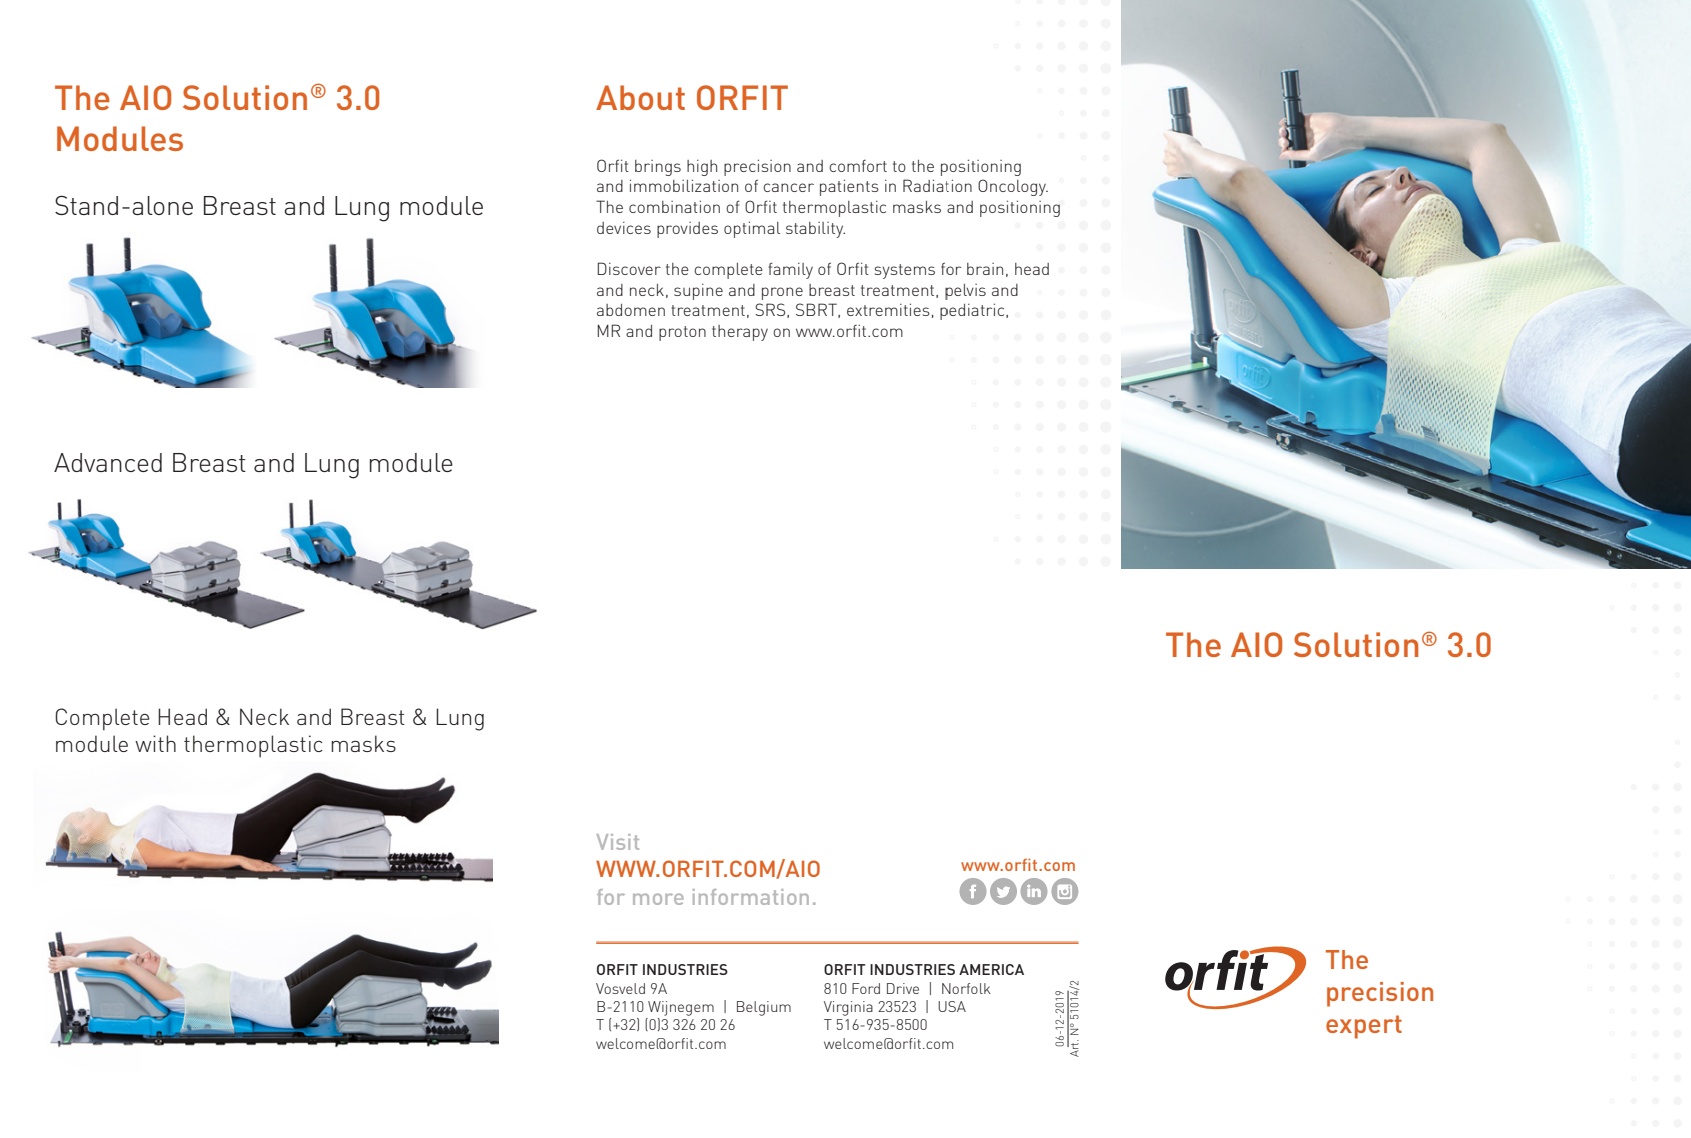 Image resolution: width=1691 pixels, height=1138 pixels. Describe the element at coordinates (108, 462) in the page. I see `Advanced` at that location.
